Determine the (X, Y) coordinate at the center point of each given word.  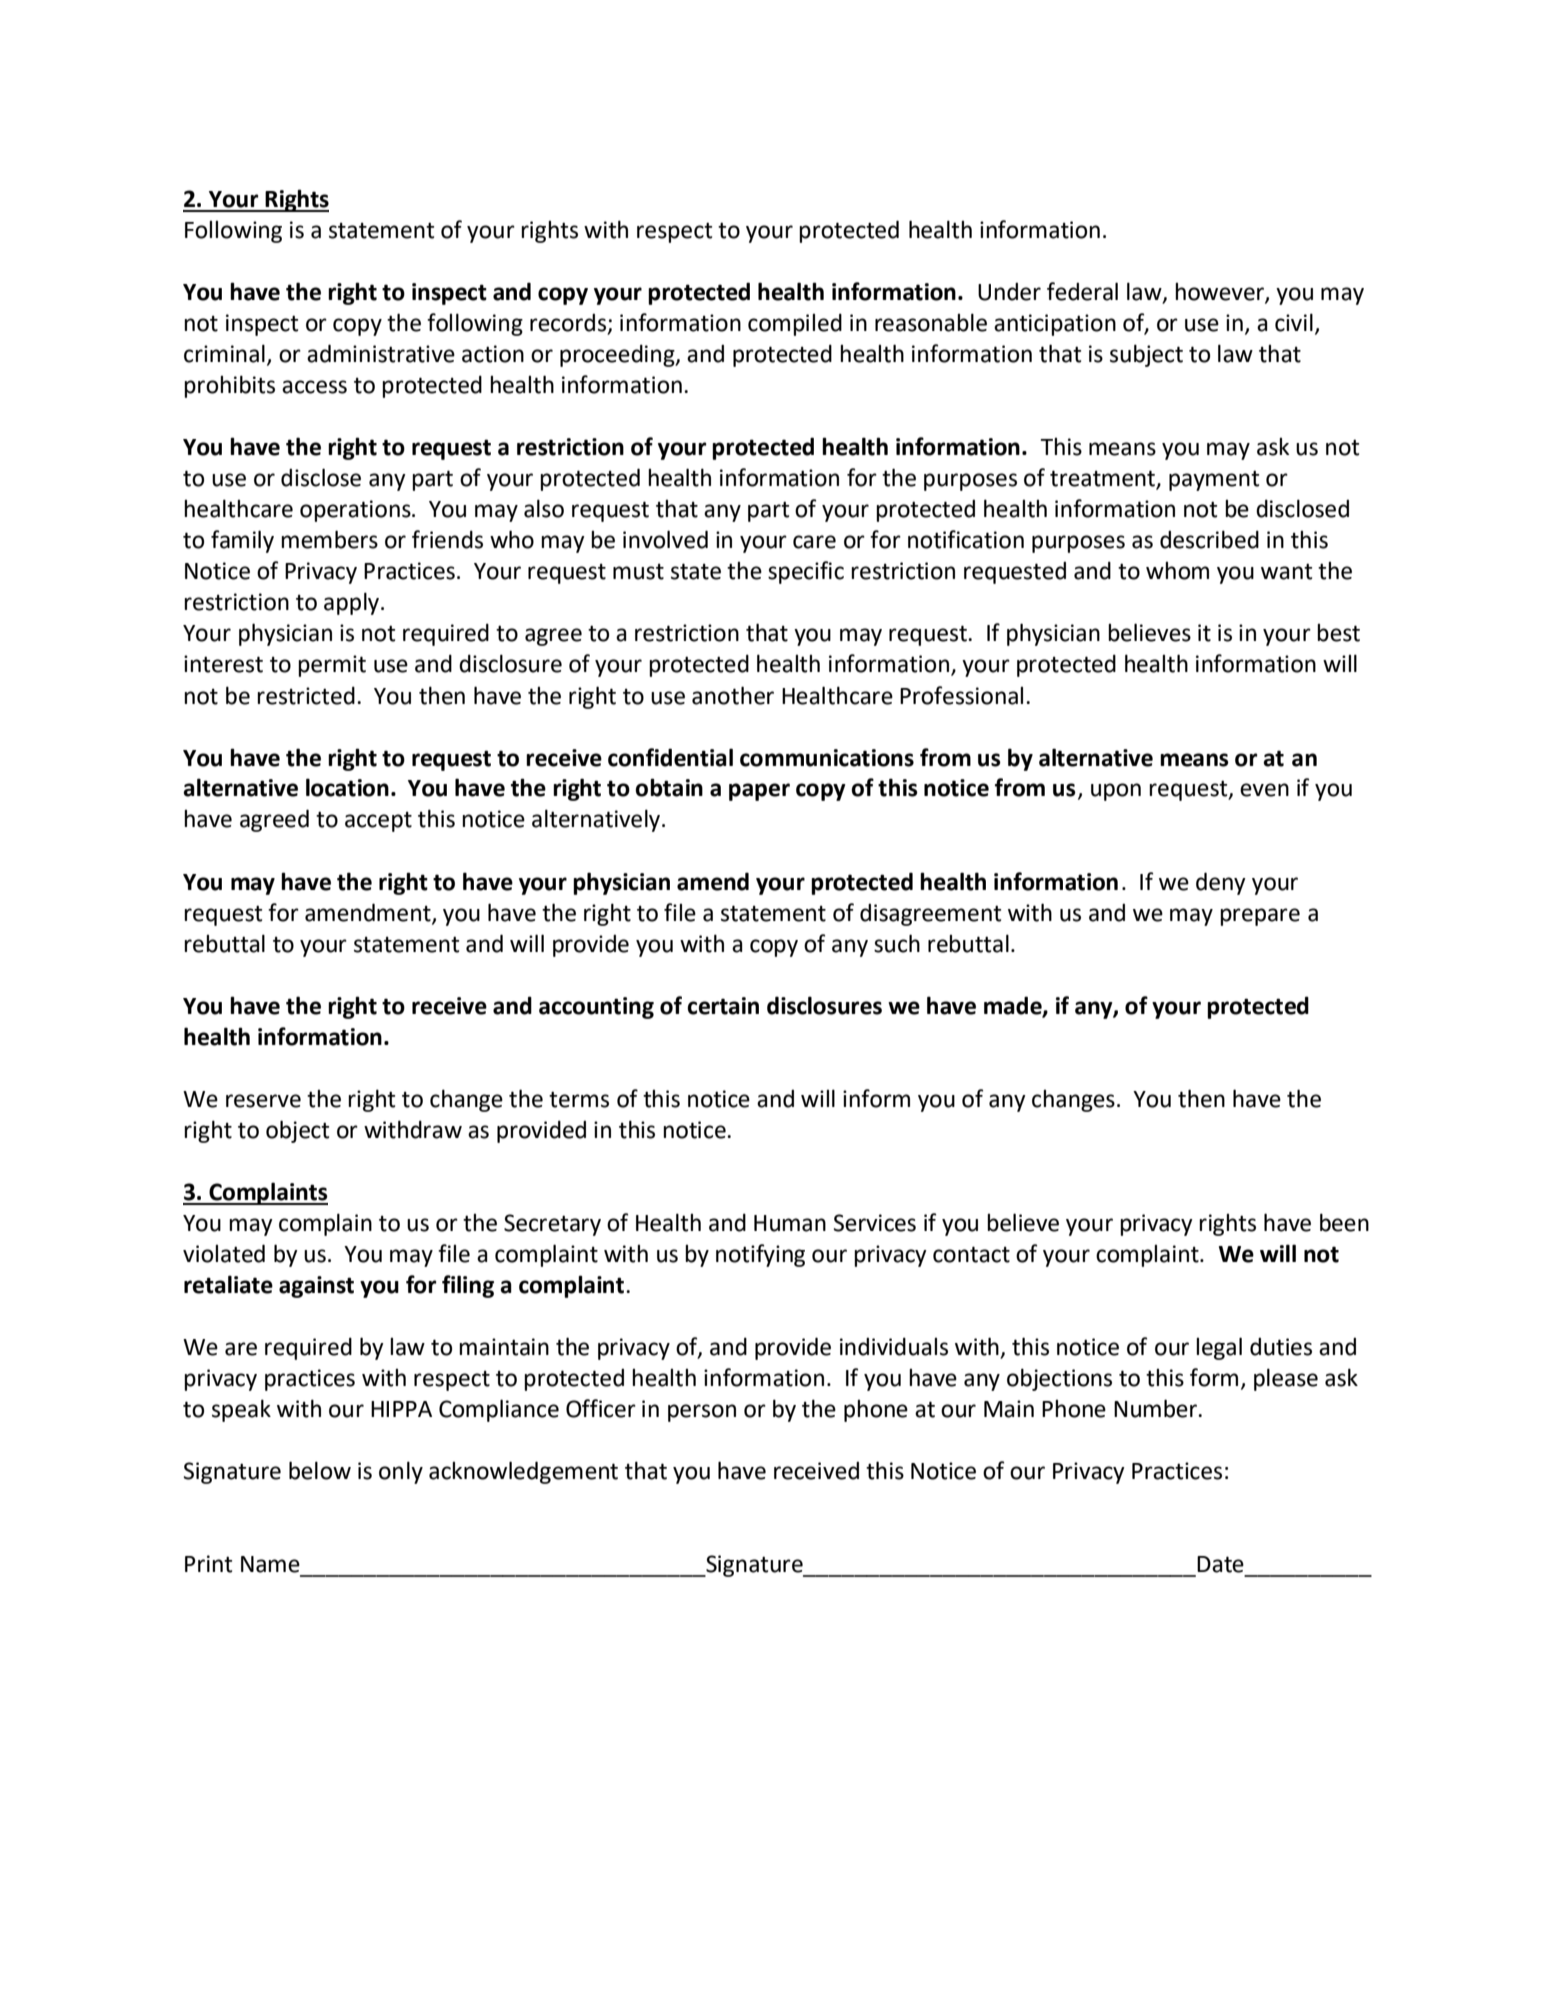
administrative (381, 353)
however (1220, 293)
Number (1156, 1408)
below (320, 1470)
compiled (795, 324)
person (702, 1413)
